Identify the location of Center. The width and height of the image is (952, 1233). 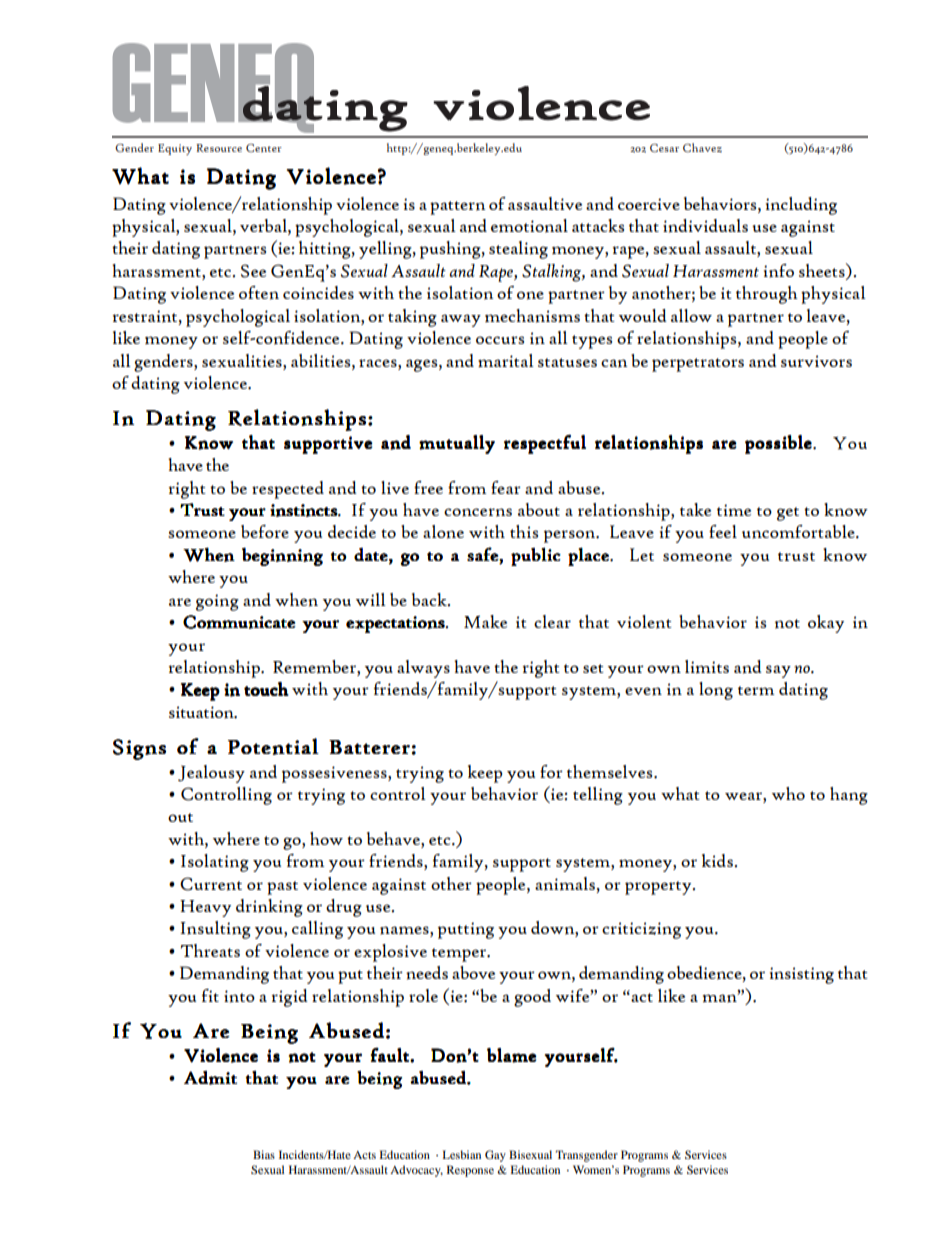
(264, 148).
